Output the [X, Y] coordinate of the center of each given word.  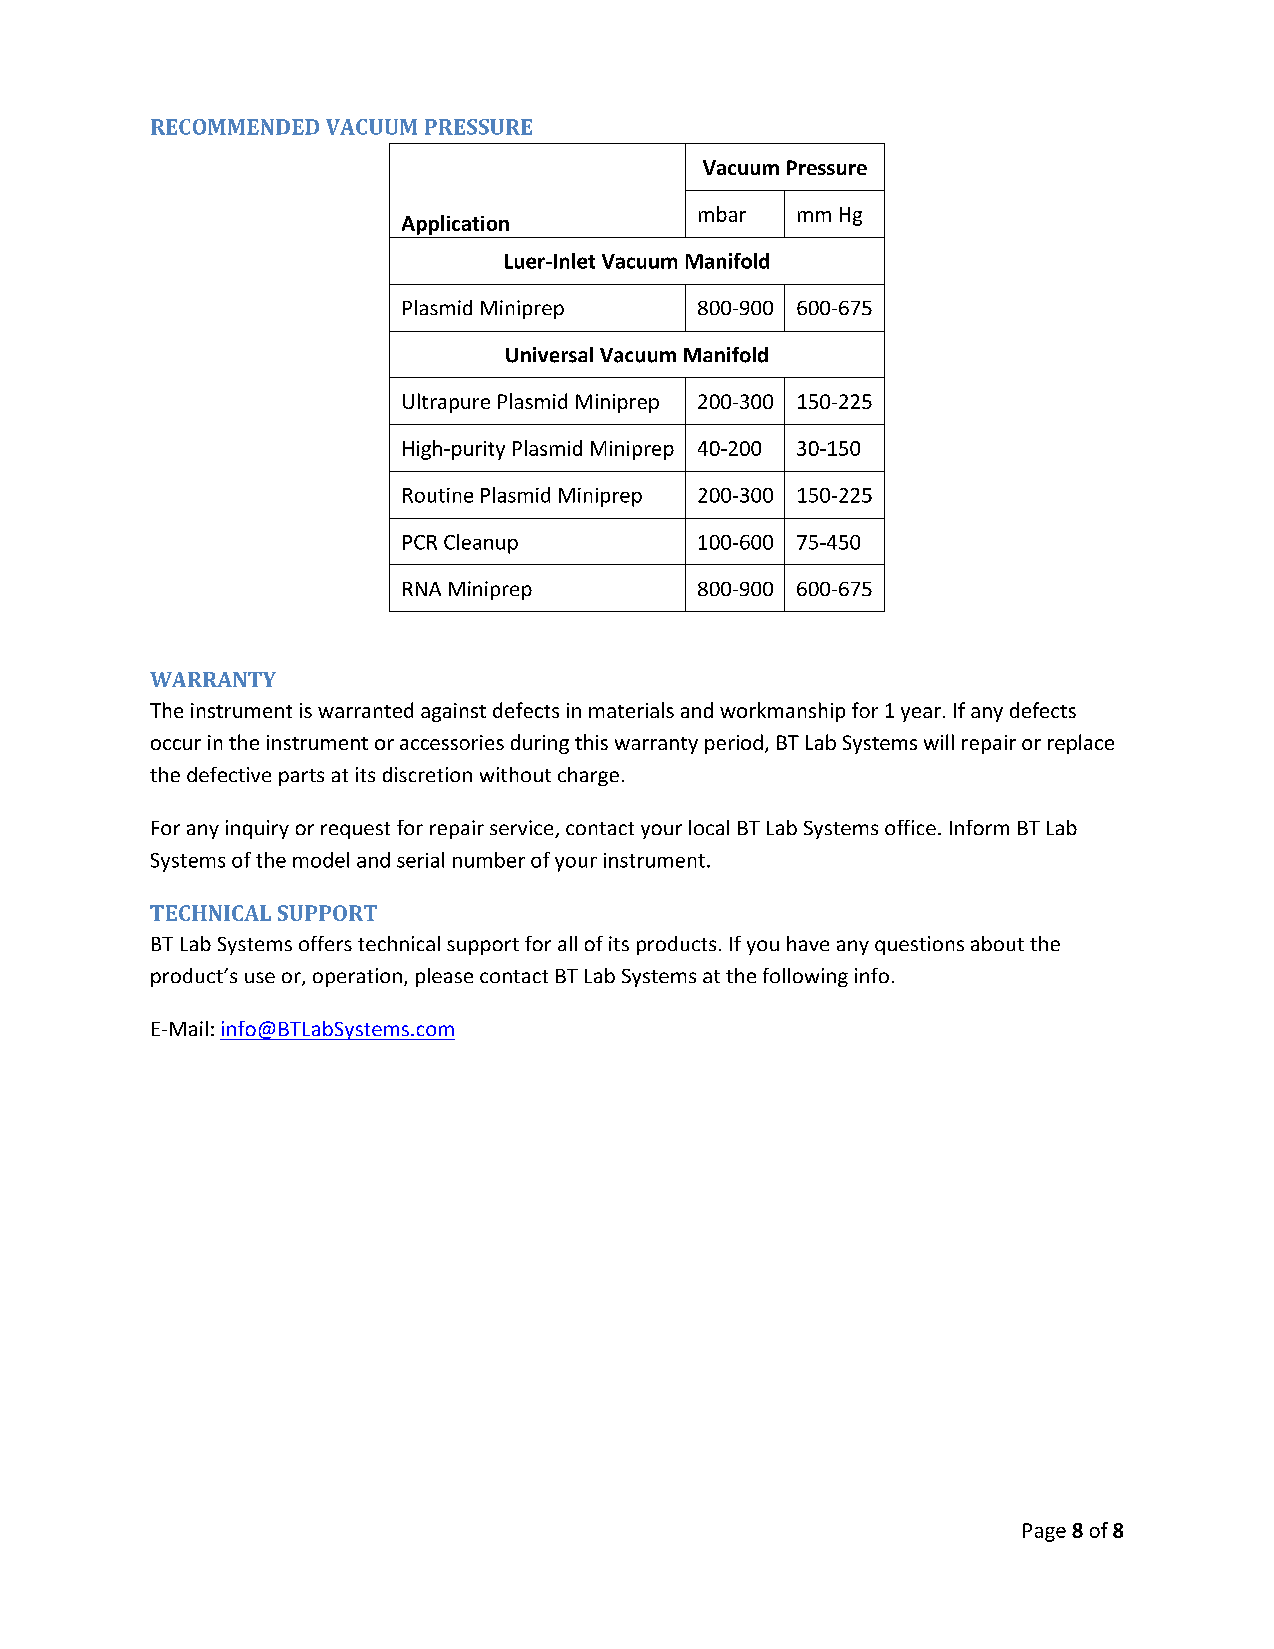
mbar [722, 214]
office [910, 827]
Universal [549, 355]
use [260, 977]
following [805, 977]
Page [1044, 1532]
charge [588, 776]
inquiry [257, 829]
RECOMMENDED [235, 127]
